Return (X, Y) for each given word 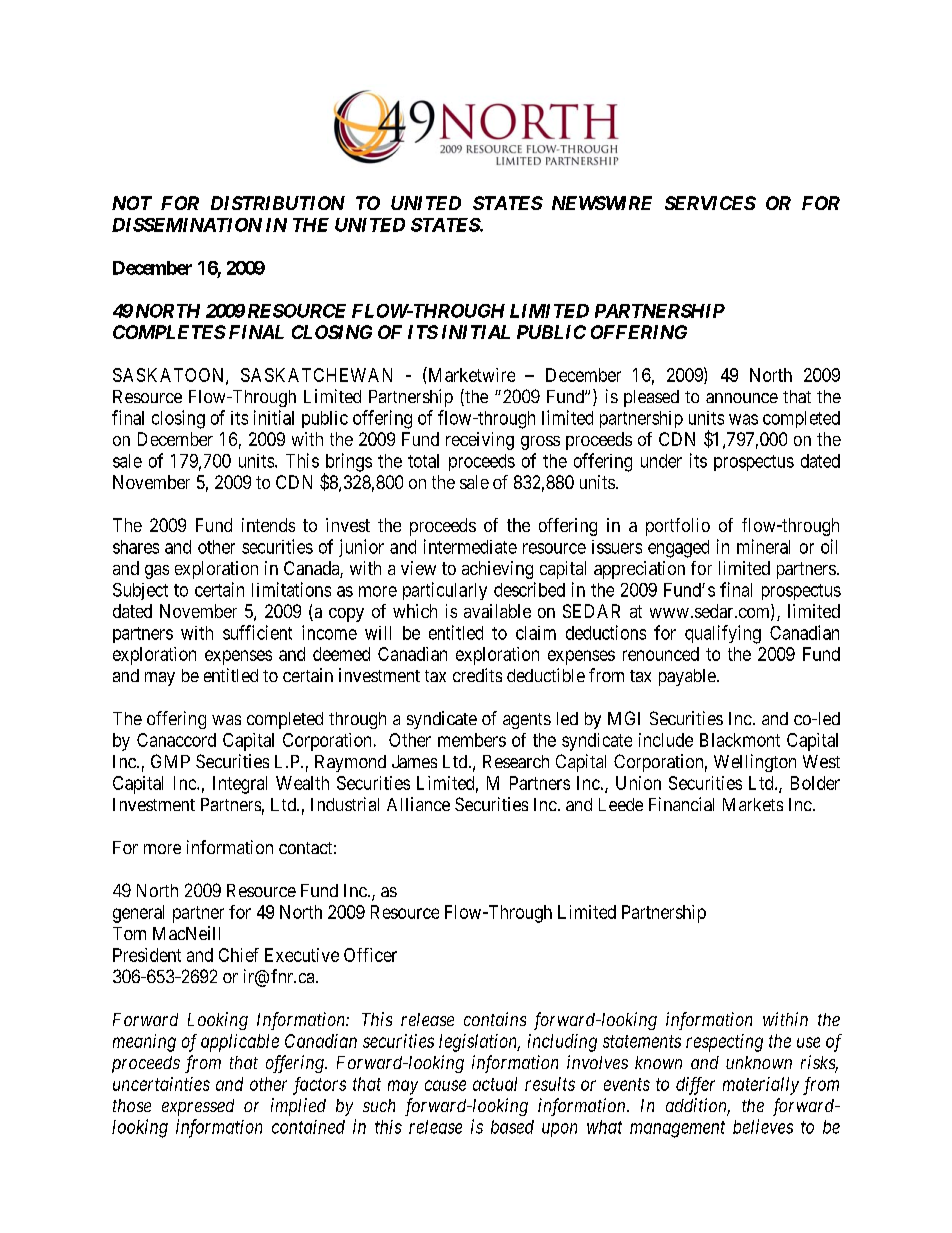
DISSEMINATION (187, 225)
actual (495, 1084)
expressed (198, 1107)
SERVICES (710, 203)
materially (761, 1086)
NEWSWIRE (602, 203)
